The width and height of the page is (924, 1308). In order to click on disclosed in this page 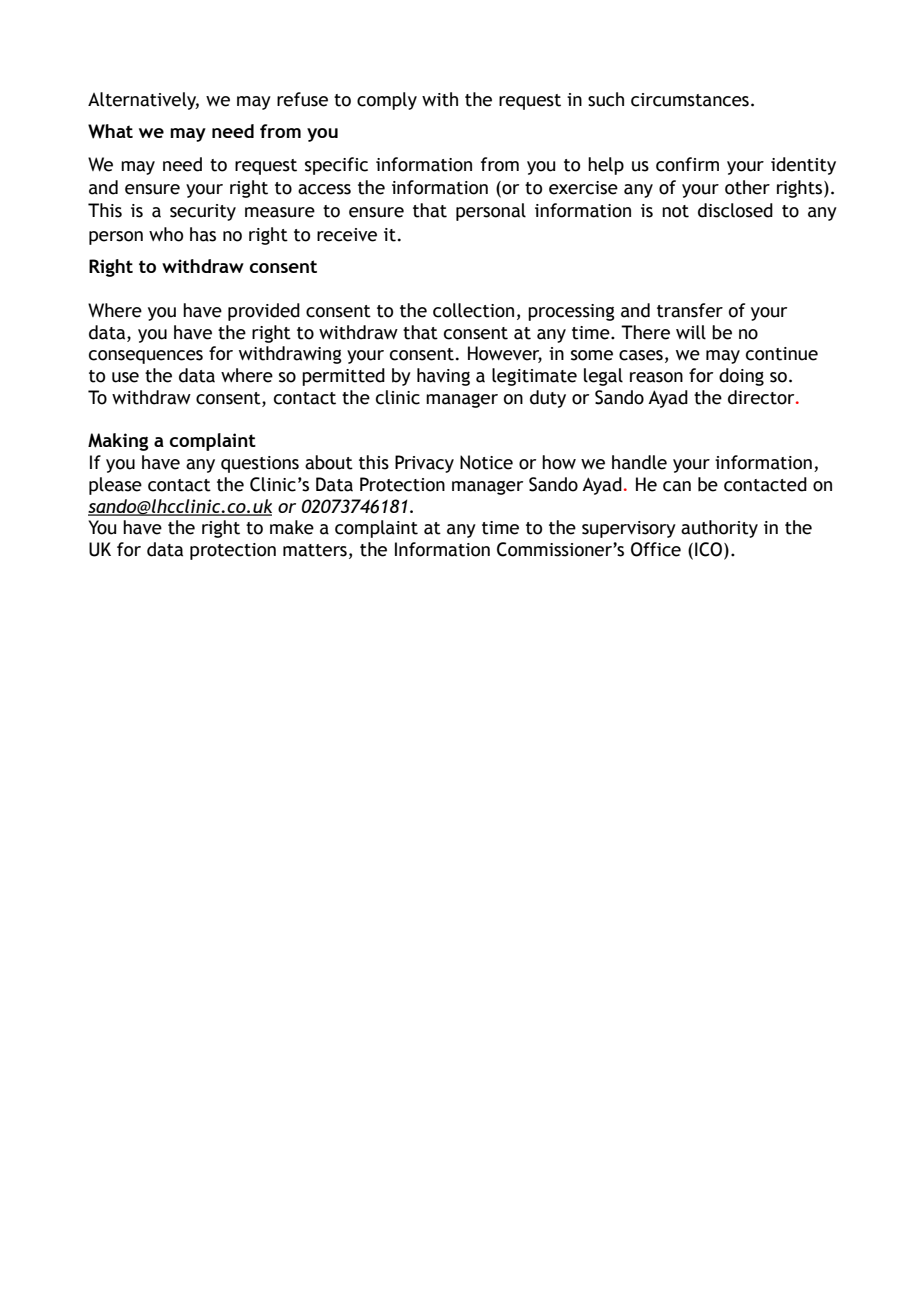, I will do `click(735, 210)`.
